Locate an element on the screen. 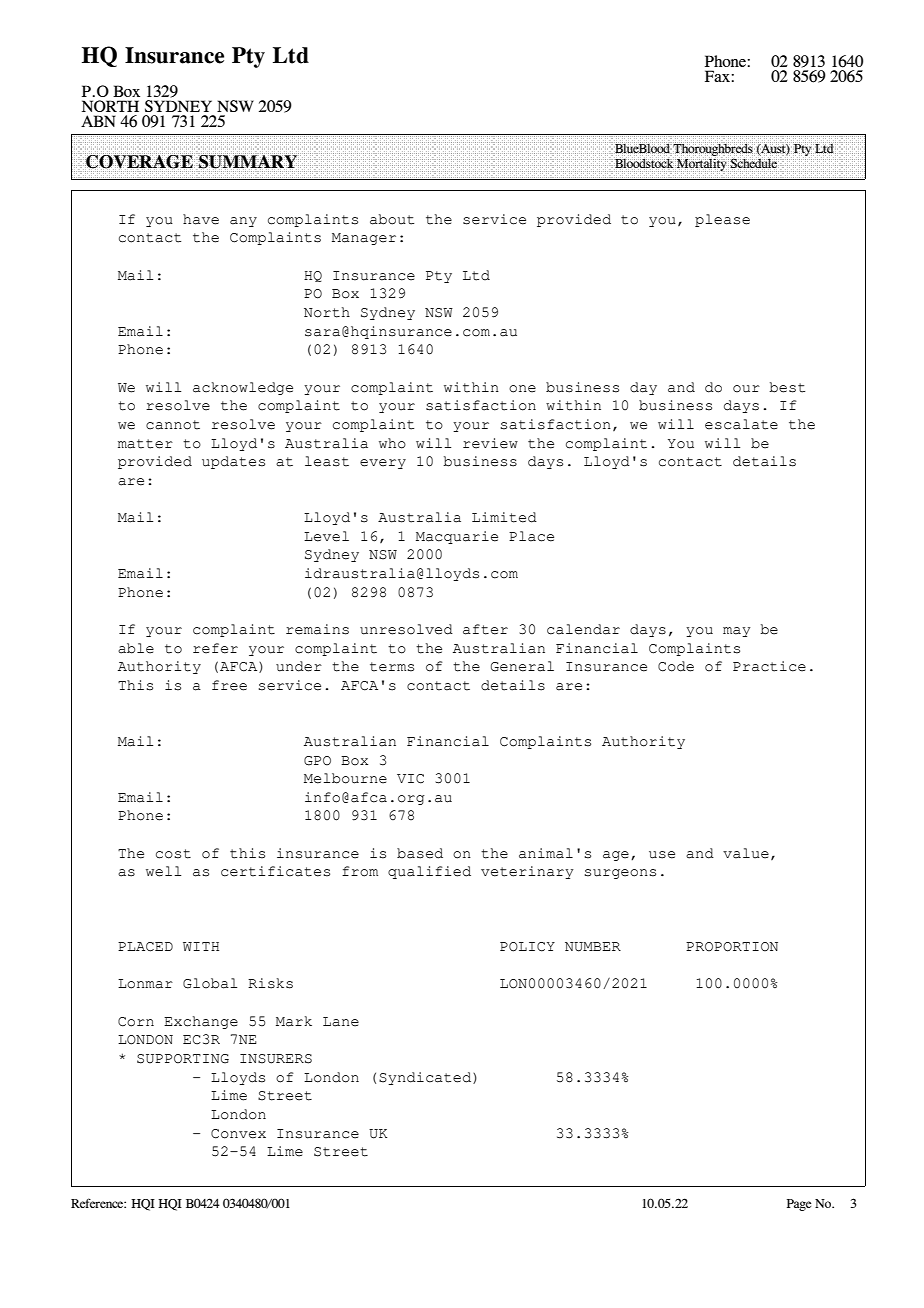 Image resolution: width=924 pixels, height=1308 pixels. SUMMARY is located at coordinates (248, 161).
